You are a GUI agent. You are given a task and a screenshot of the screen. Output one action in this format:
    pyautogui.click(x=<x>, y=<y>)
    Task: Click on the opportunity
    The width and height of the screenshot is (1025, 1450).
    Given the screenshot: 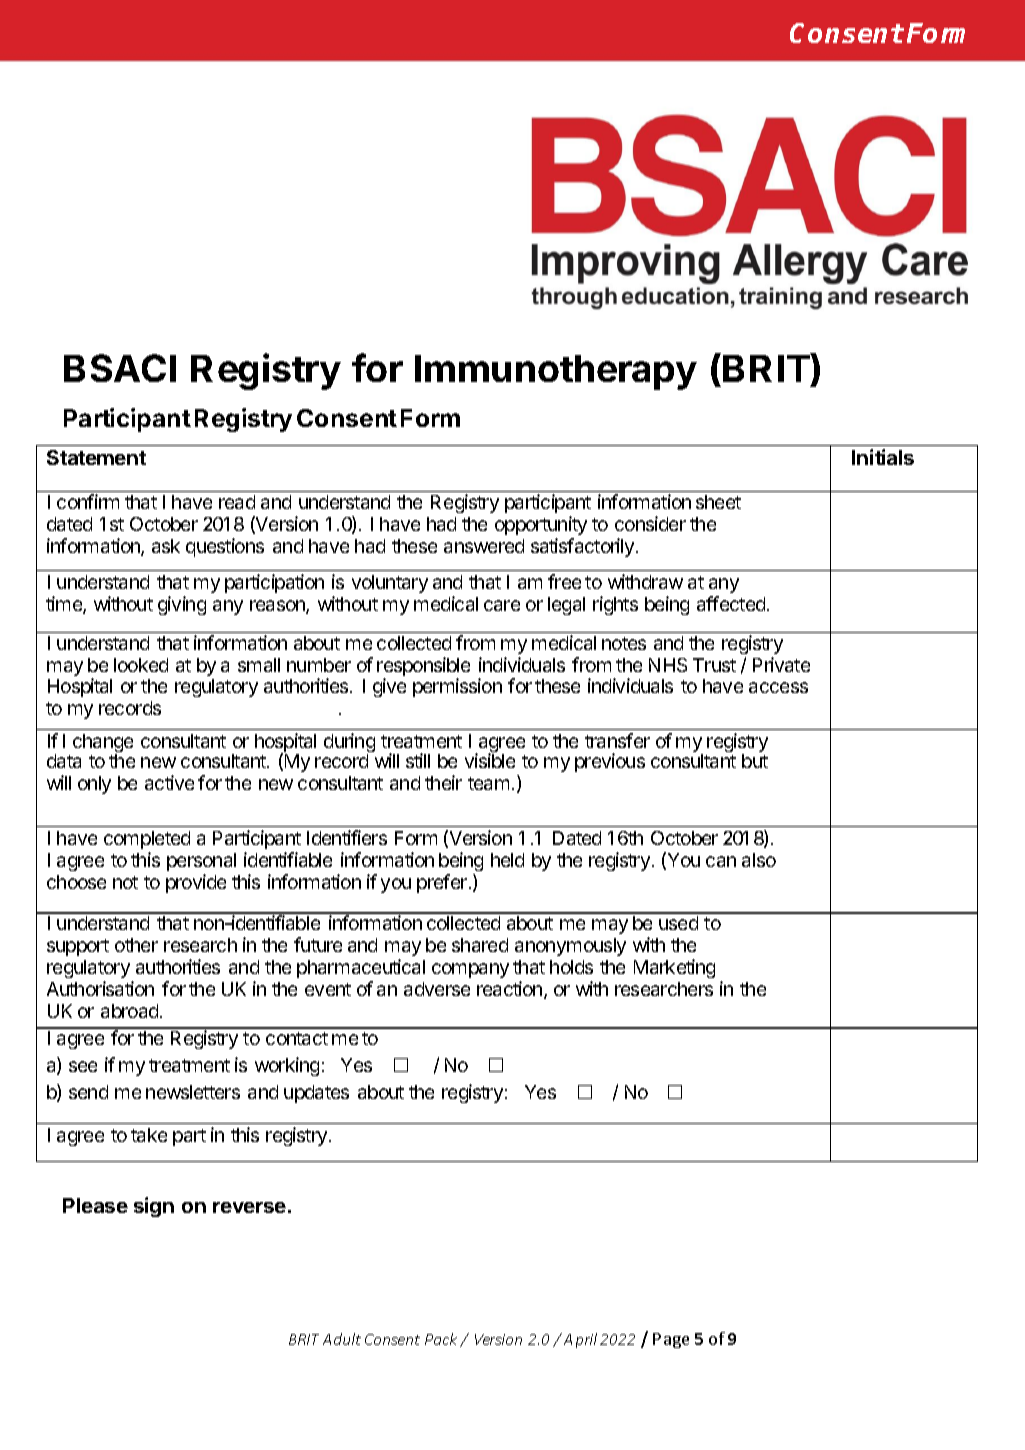 What is the action you would take?
    pyautogui.click(x=541, y=525)
